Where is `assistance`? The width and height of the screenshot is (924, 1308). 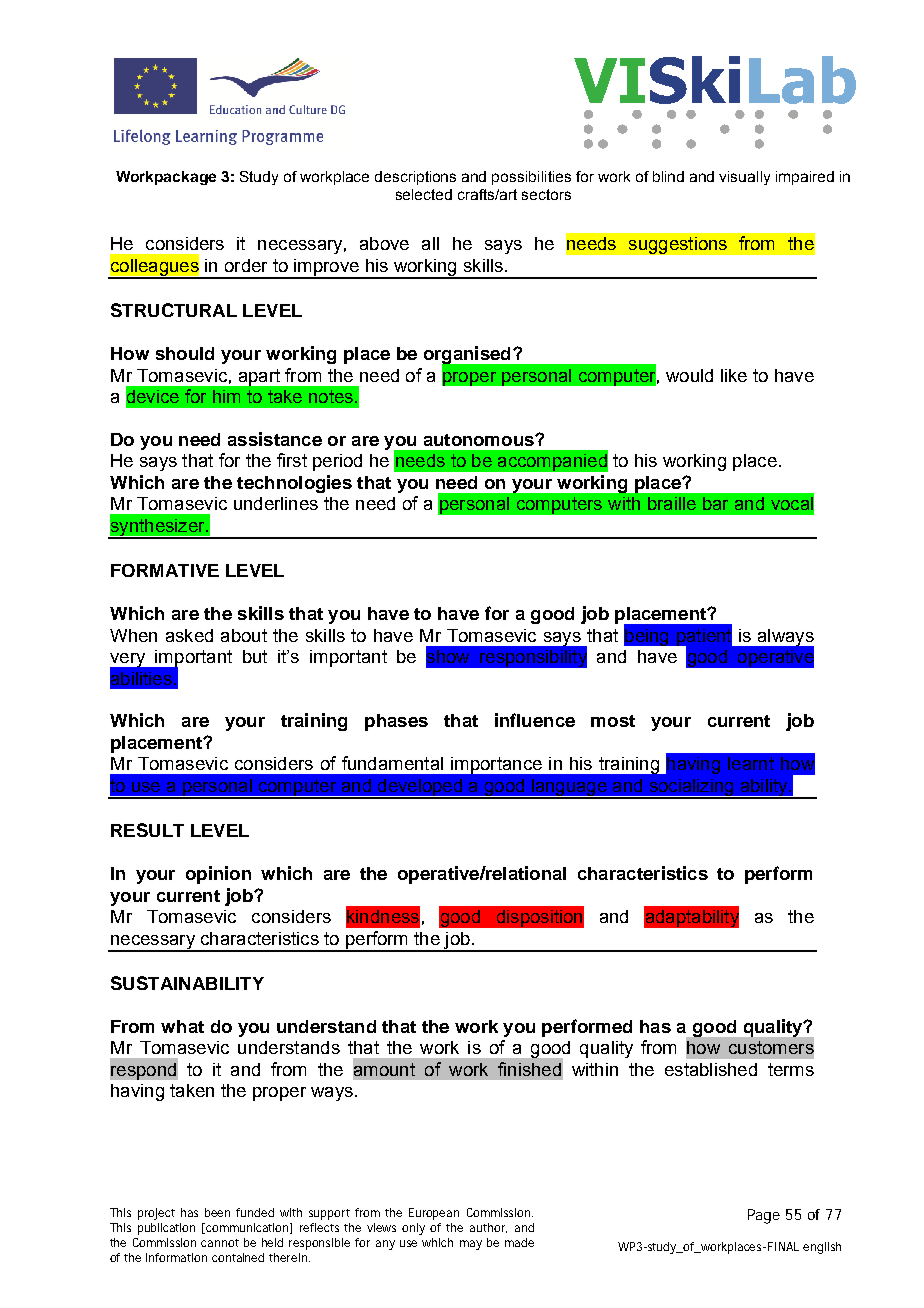 assistance is located at coordinates (275, 439).
